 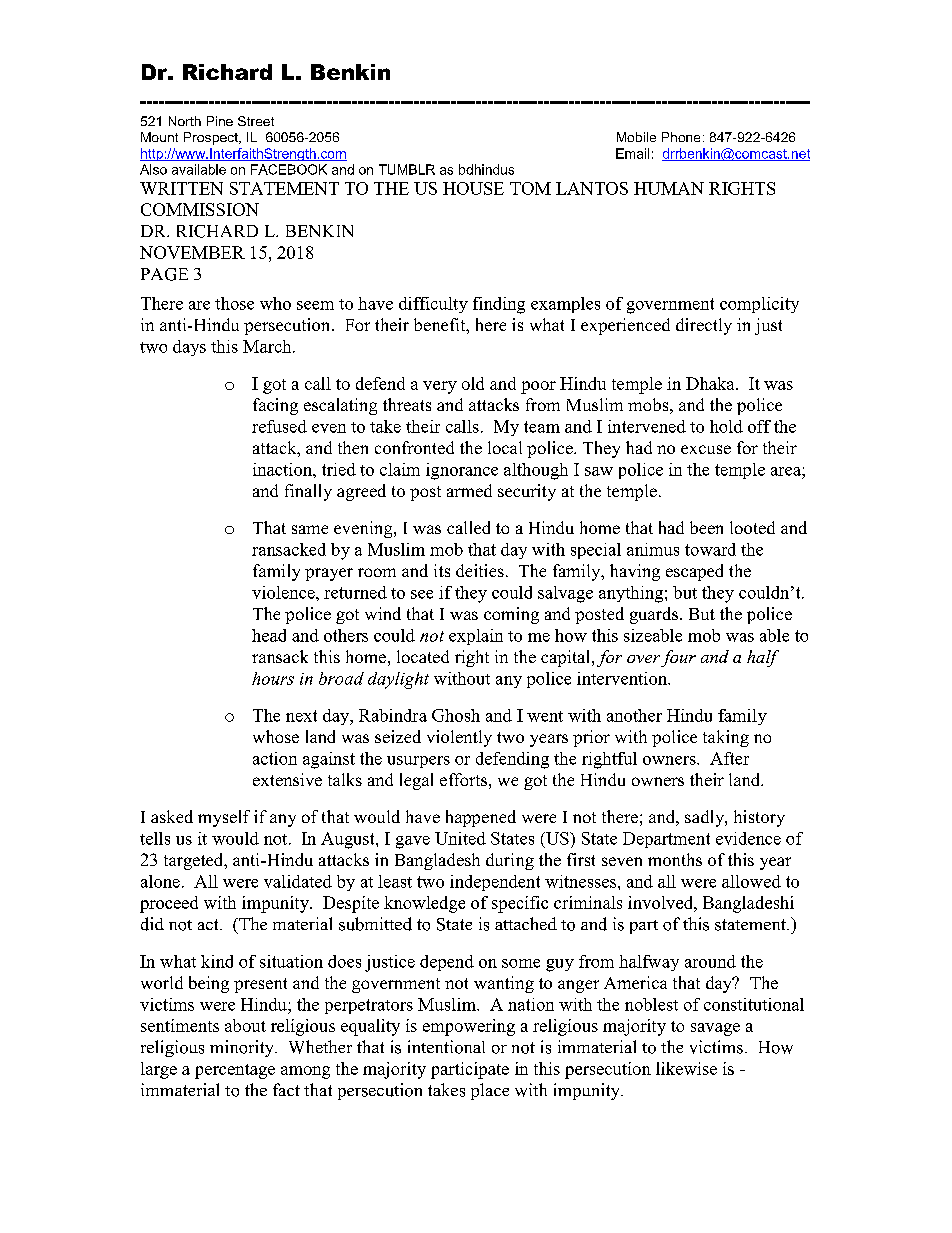 What do you see at coordinates (235, 1071) in the screenshot?
I see `percentage` at bounding box center [235, 1071].
